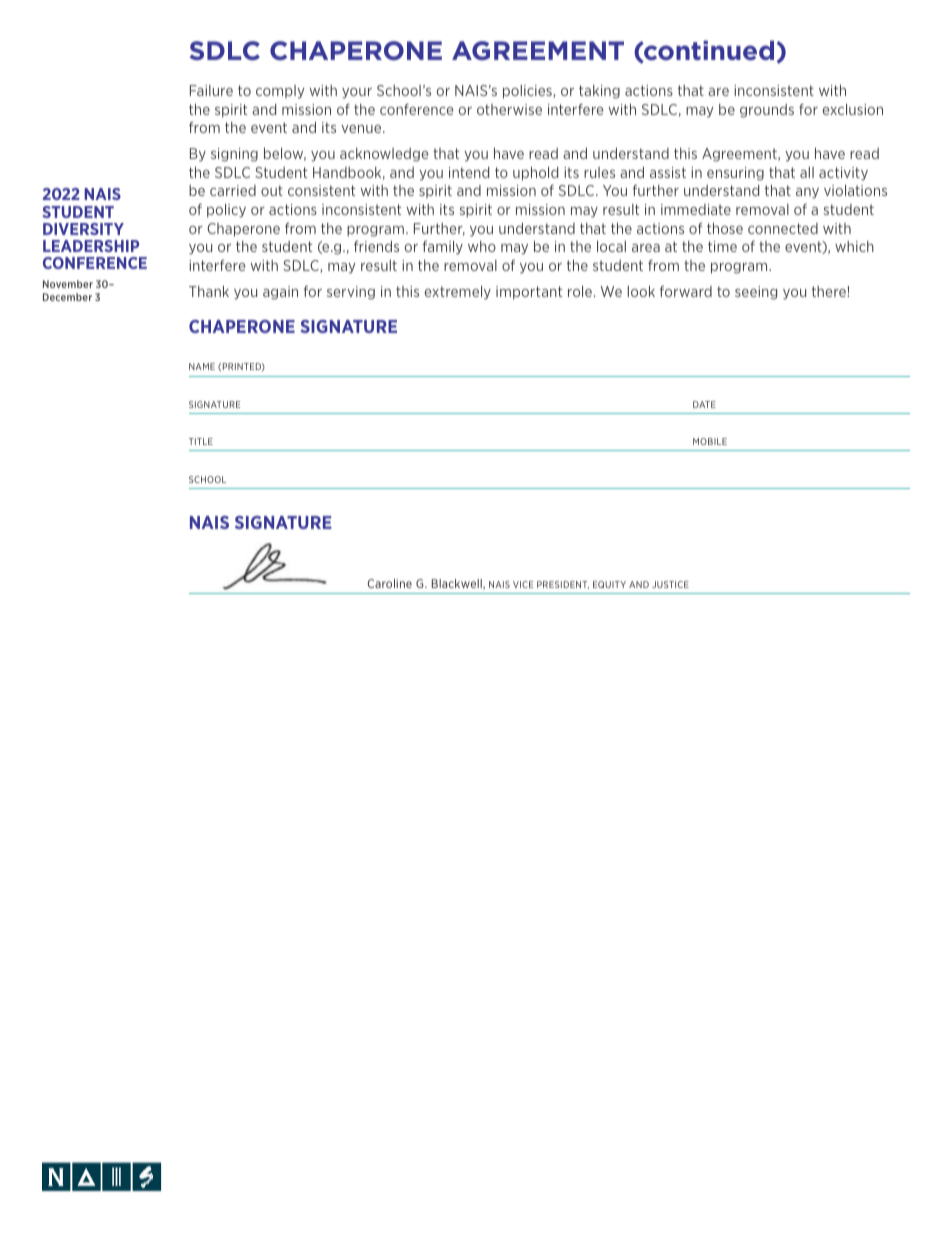  Describe the element at coordinates (226, 211) in the screenshot. I see `policy` at that location.
